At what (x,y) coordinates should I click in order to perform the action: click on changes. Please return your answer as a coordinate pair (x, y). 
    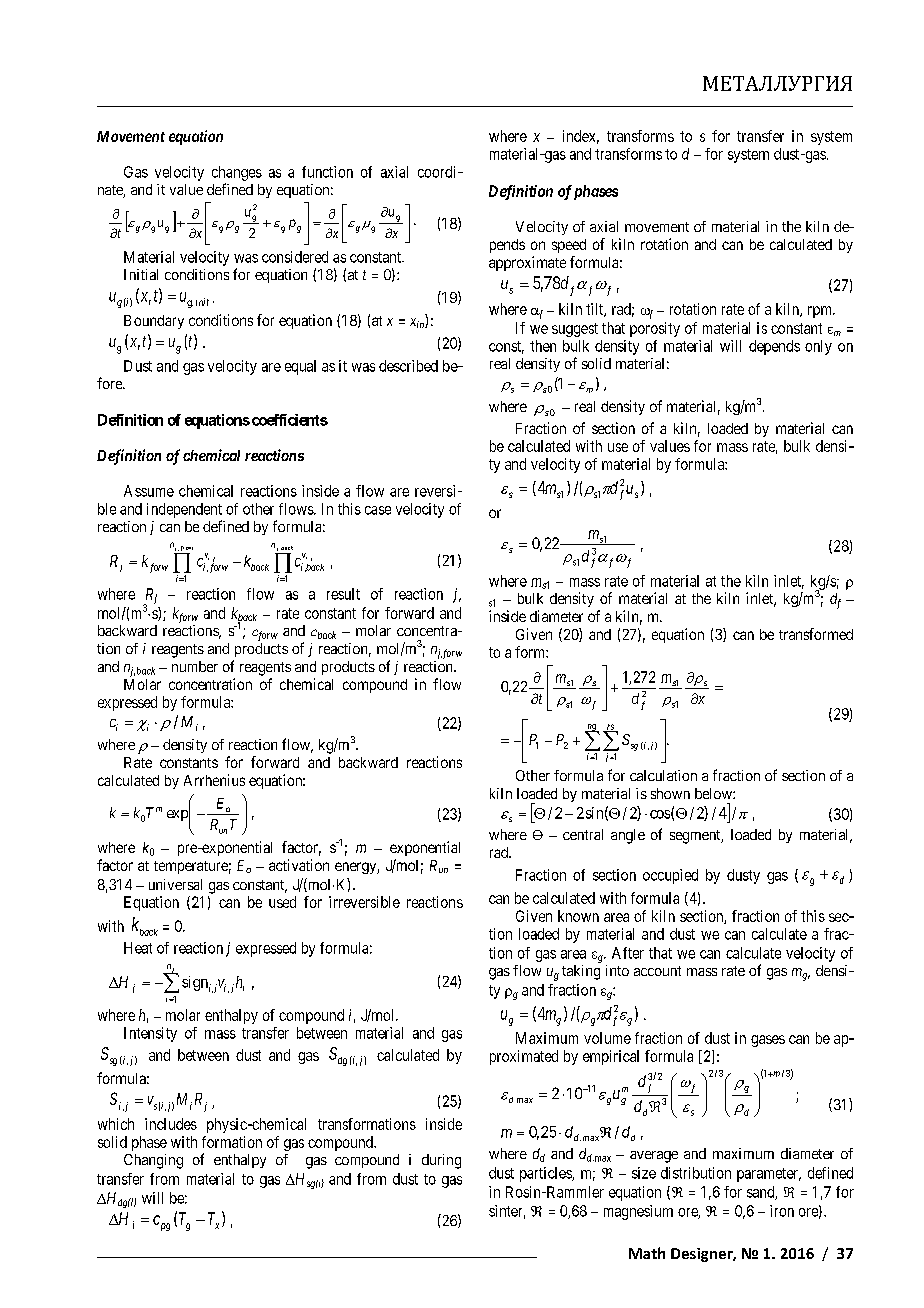
    Looking at the image, I should click on (237, 173).
